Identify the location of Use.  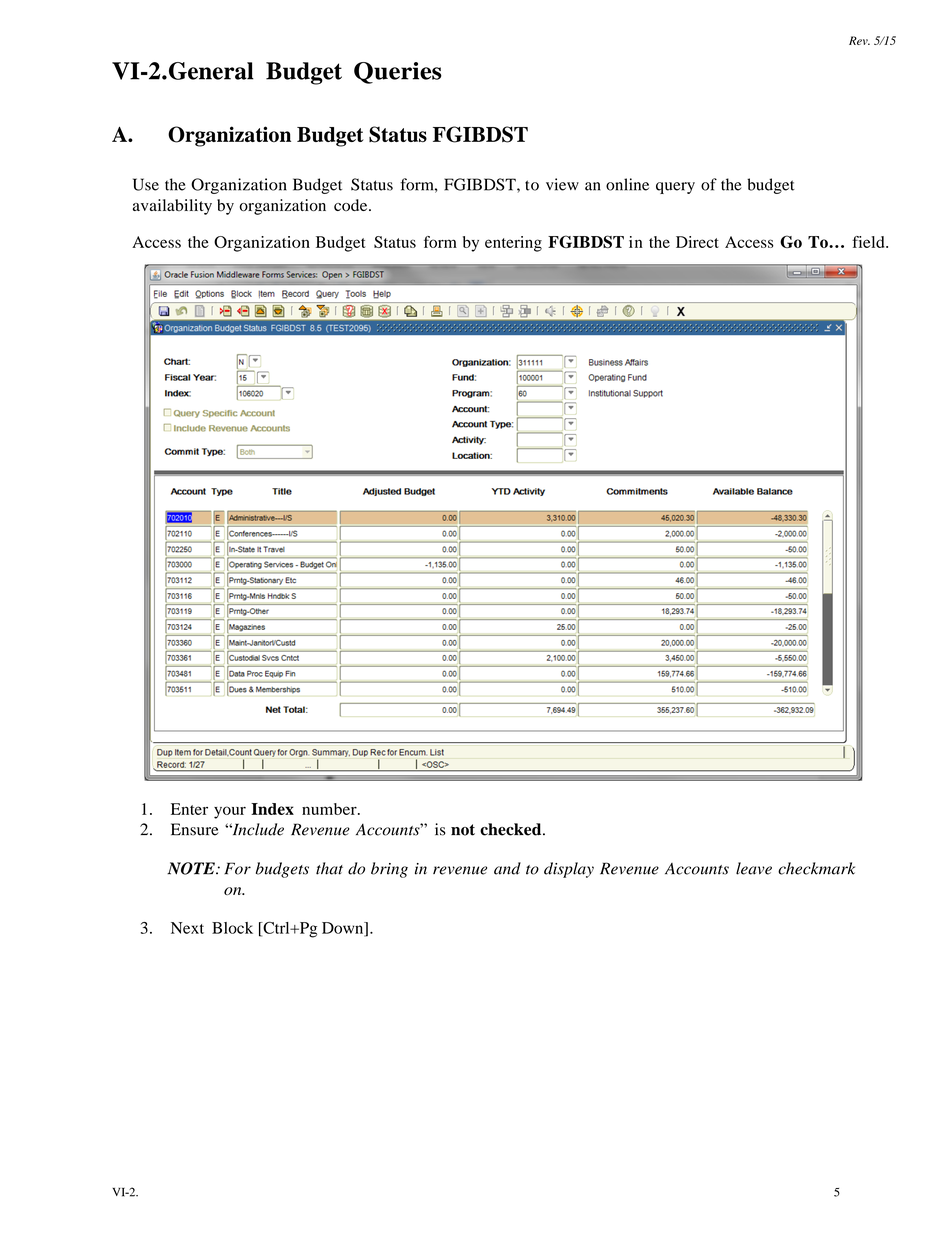
(146, 184).
